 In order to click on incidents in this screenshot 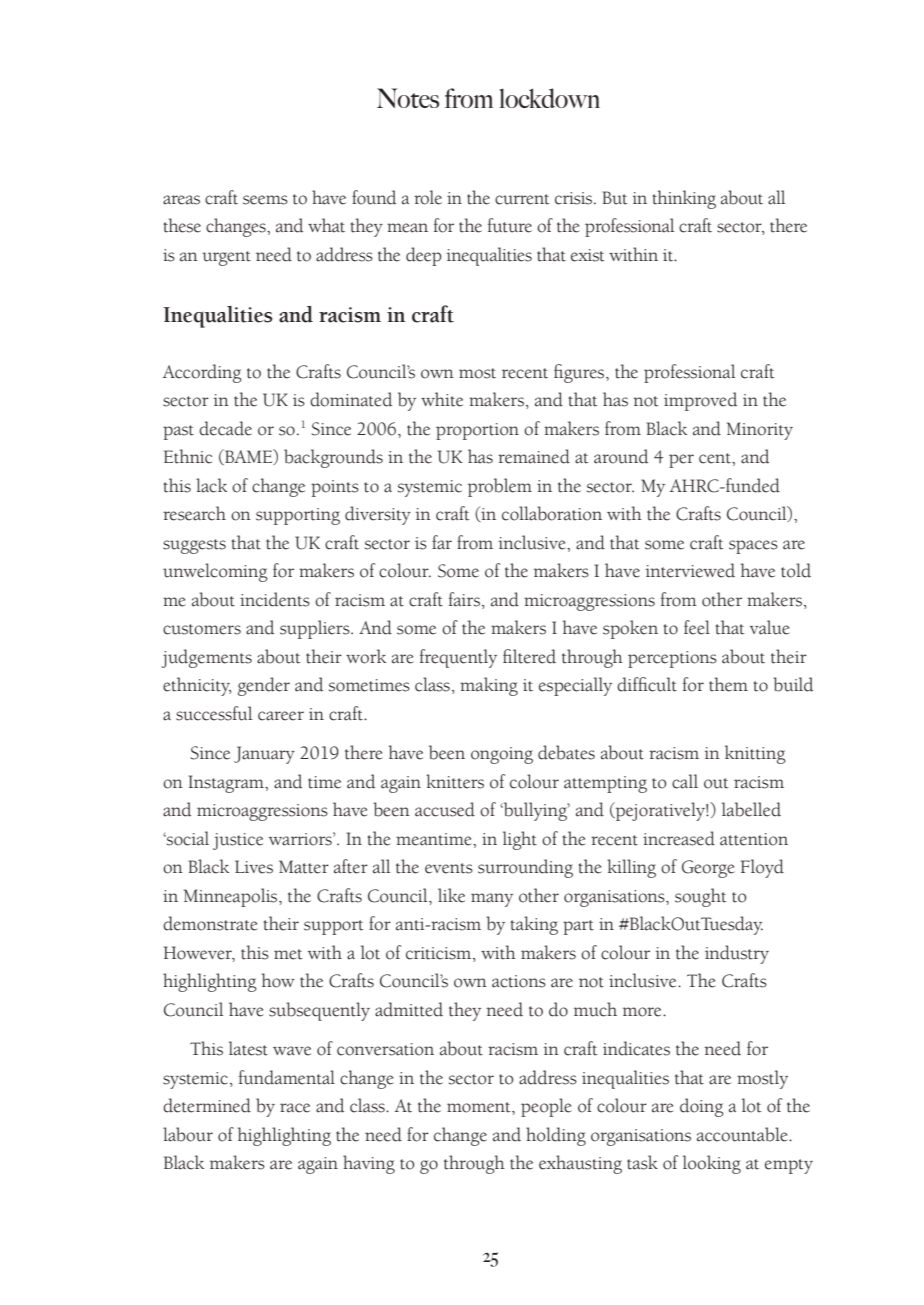, I will do `click(275, 599)`.
